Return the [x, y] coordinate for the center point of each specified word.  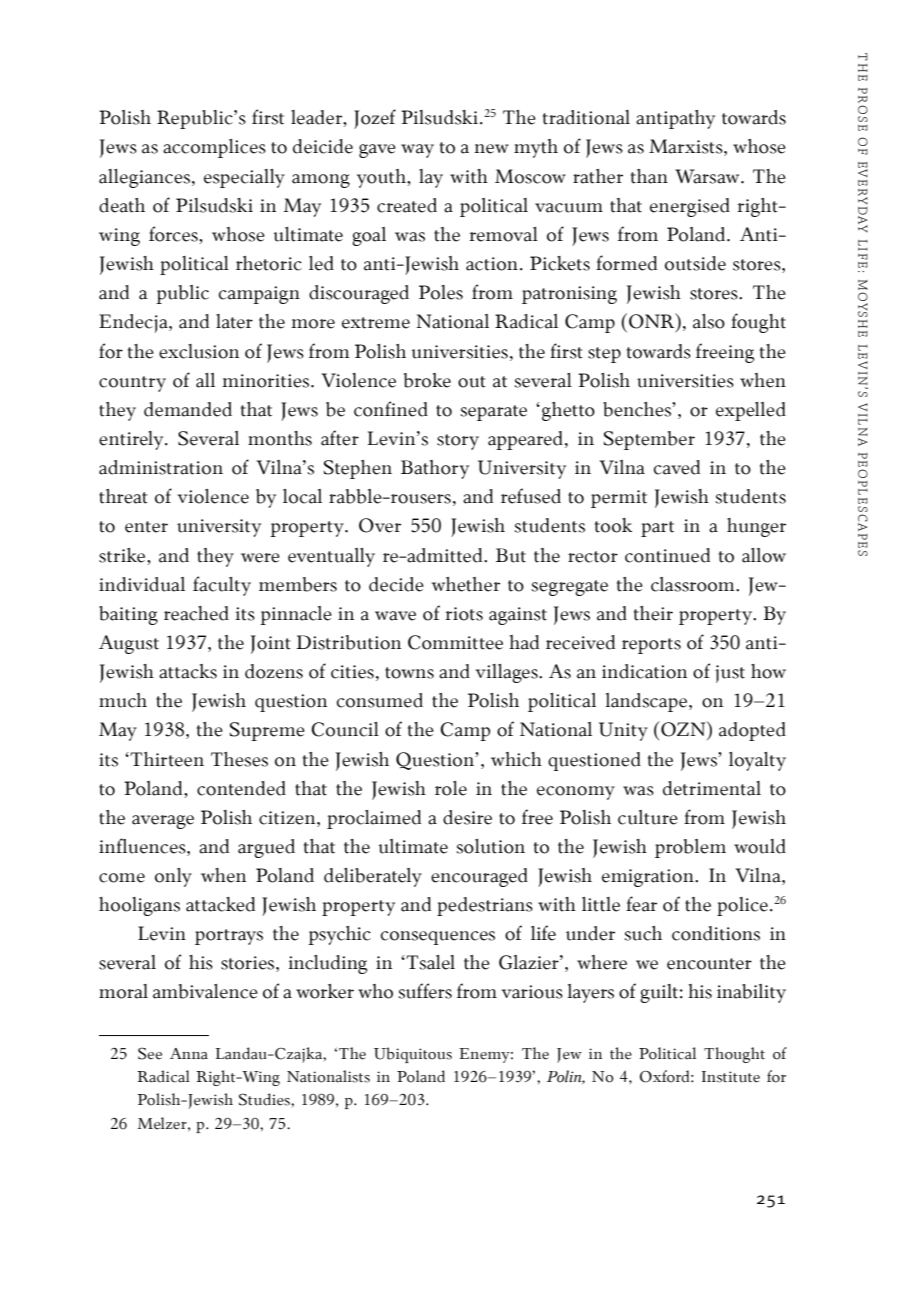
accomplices [214, 148]
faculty [222, 586]
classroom [694, 584]
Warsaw [708, 176]
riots [464, 614]
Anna [189, 1054]
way [417, 151]
